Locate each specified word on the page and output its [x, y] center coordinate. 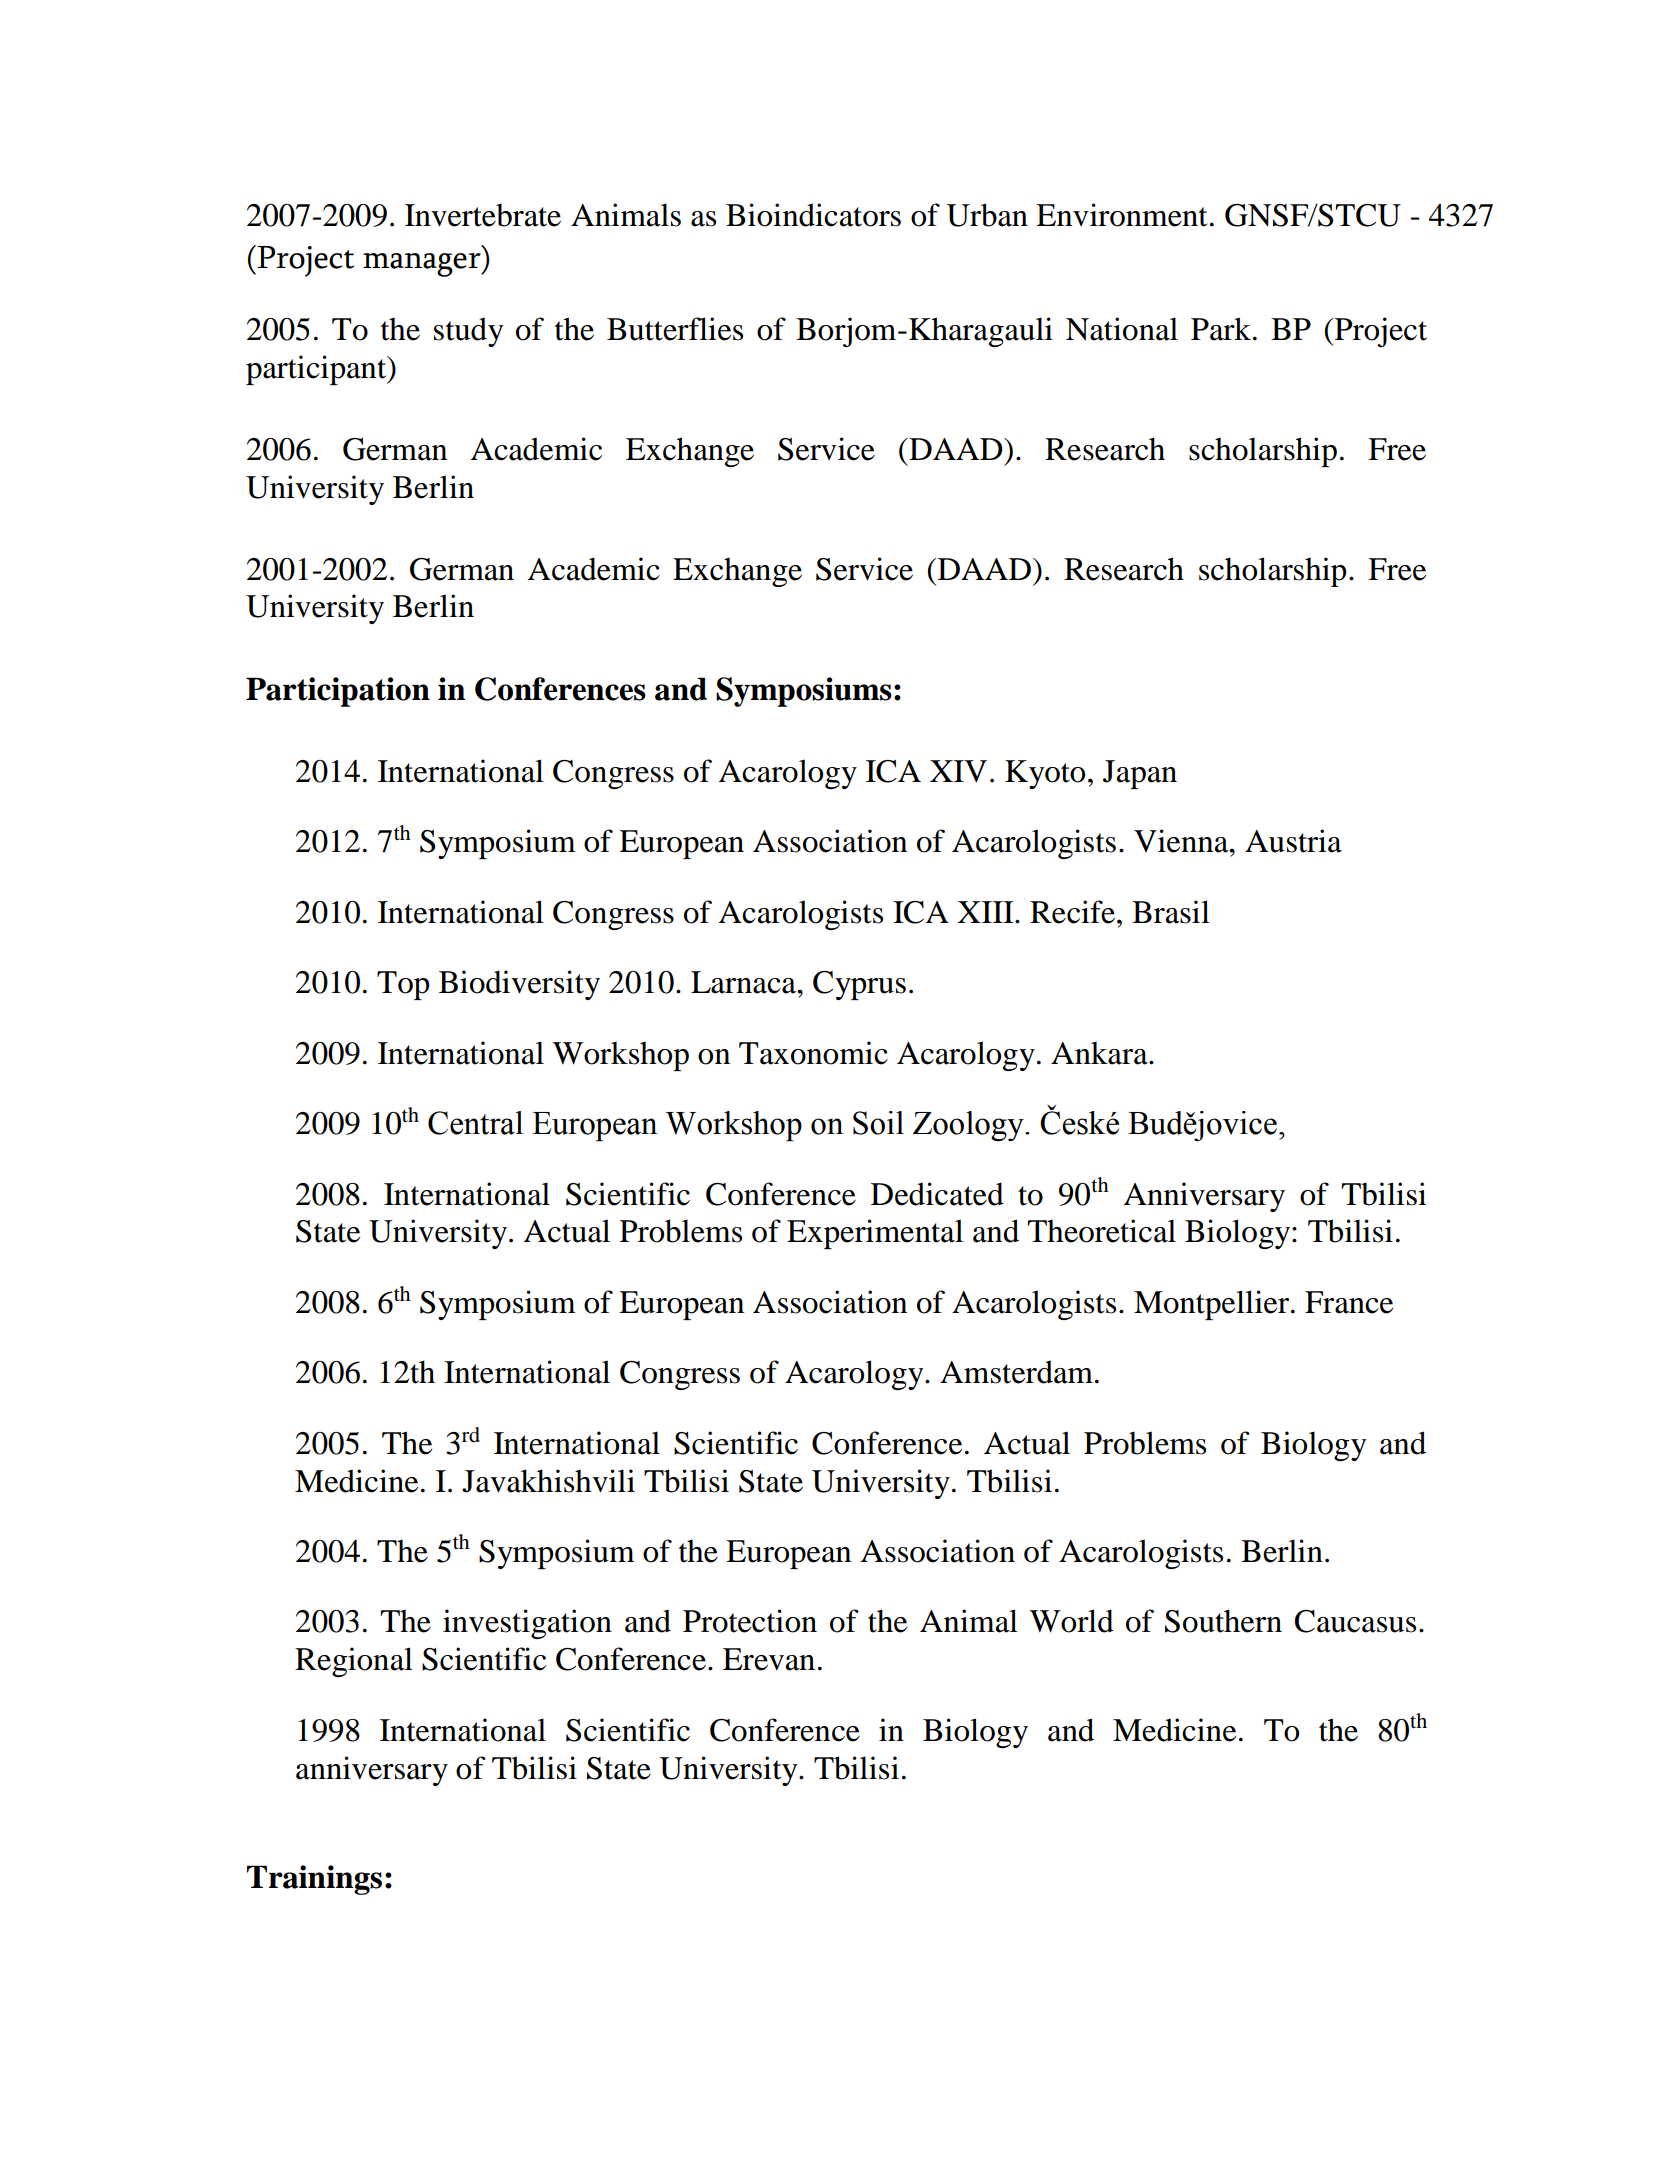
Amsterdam [1016, 1372]
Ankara [1100, 1053]
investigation [527, 1624]
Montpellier [1213, 1305]
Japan [1140, 774]
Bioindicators [813, 215]
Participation [338, 692]
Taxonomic [813, 1053]
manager [423, 265]
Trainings [314, 1880]
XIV [958, 771]
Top [403, 985]
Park [1222, 329]
